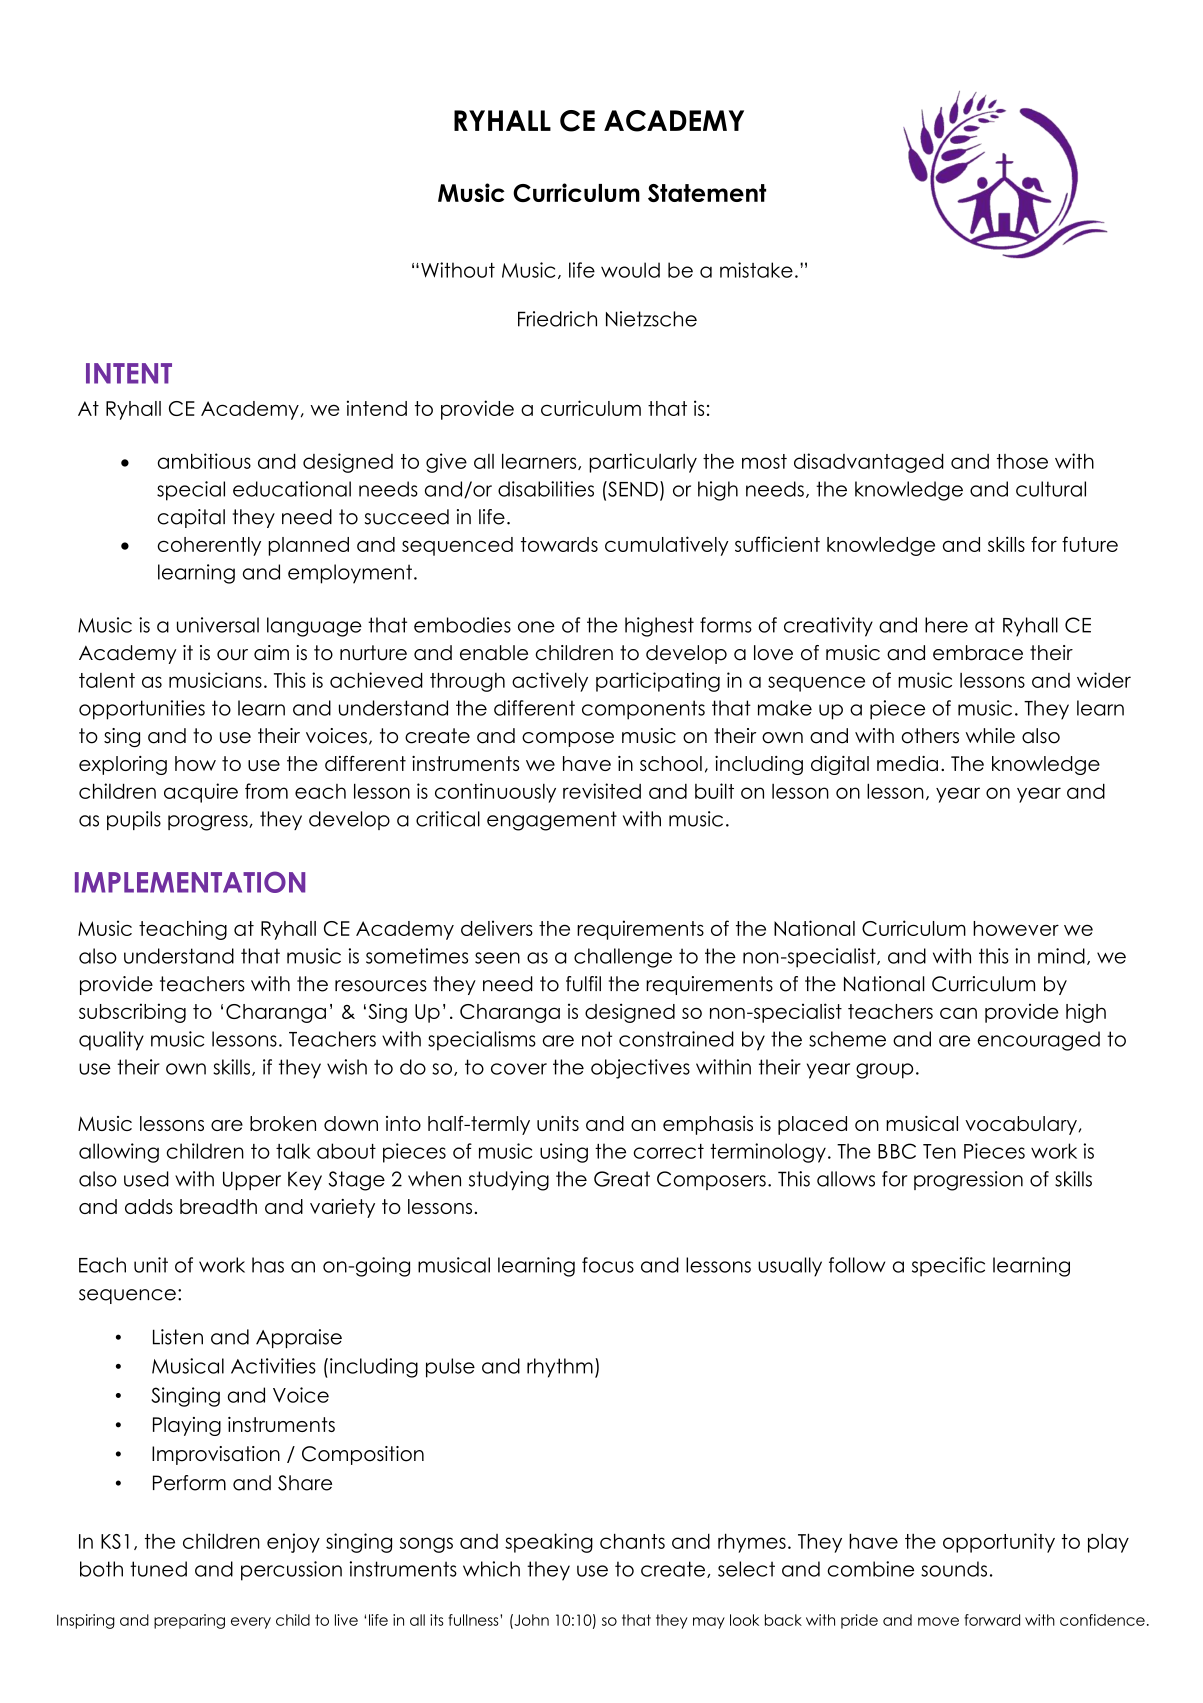 This image has height=1703, width=1203. I want to click on would, so click(630, 270).
